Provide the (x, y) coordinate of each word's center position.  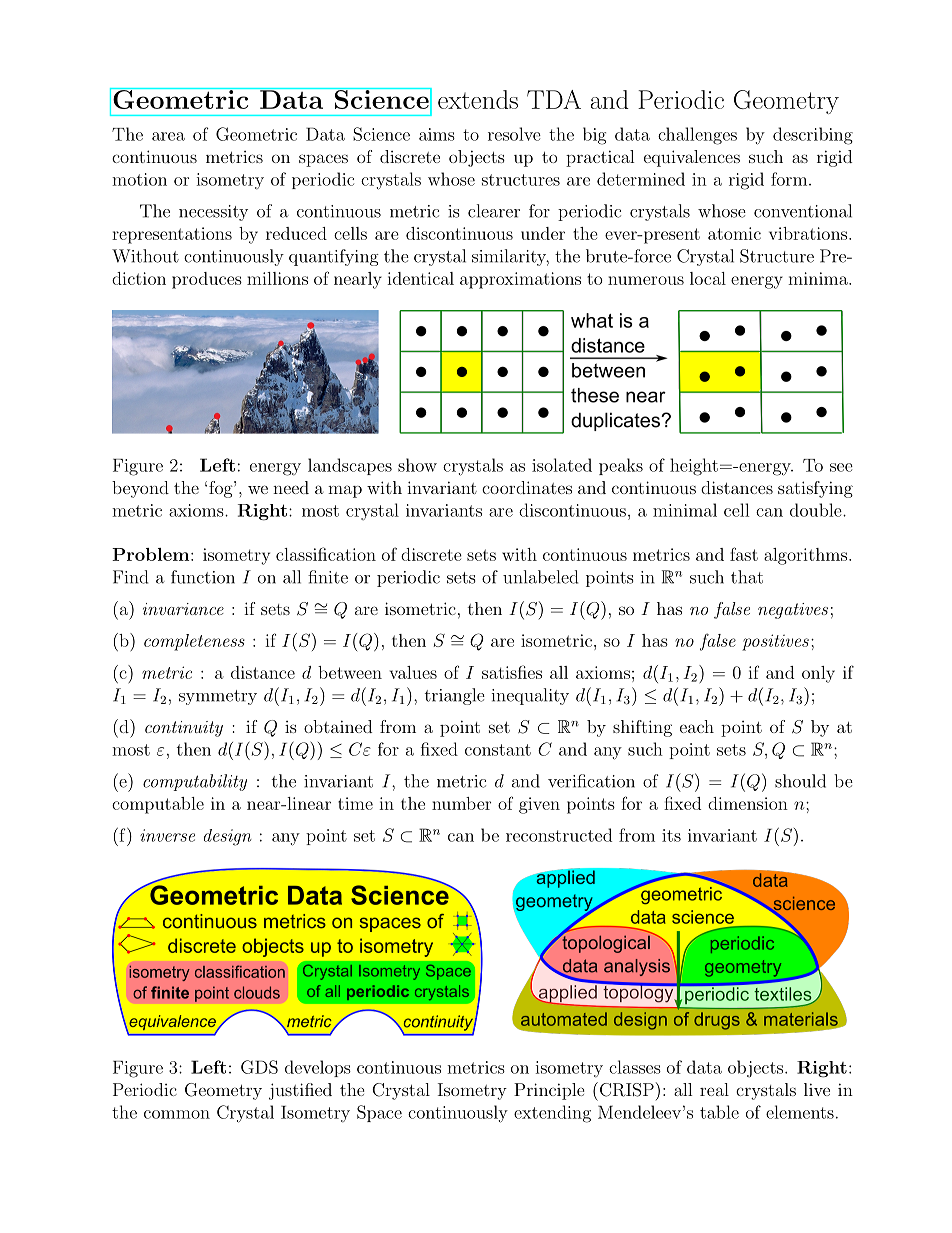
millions (277, 278)
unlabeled (540, 577)
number (461, 803)
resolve (514, 134)
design (228, 837)
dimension (748, 803)
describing (813, 136)
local (708, 278)
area (168, 136)
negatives (793, 611)
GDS (259, 1067)
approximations (520, 280)
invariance (183, 609)
